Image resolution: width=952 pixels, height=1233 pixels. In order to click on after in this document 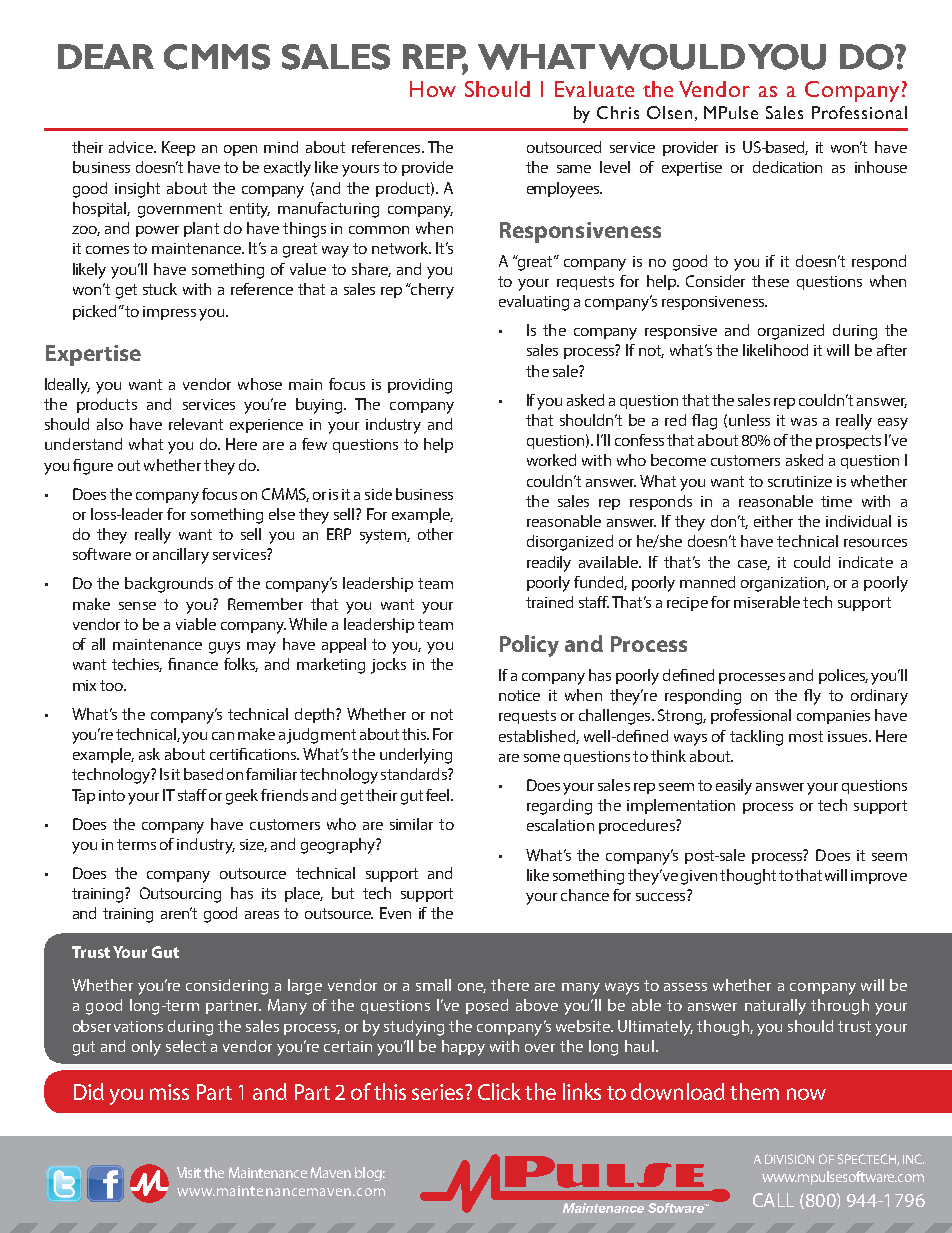, I will do `click(892, 350)`.
